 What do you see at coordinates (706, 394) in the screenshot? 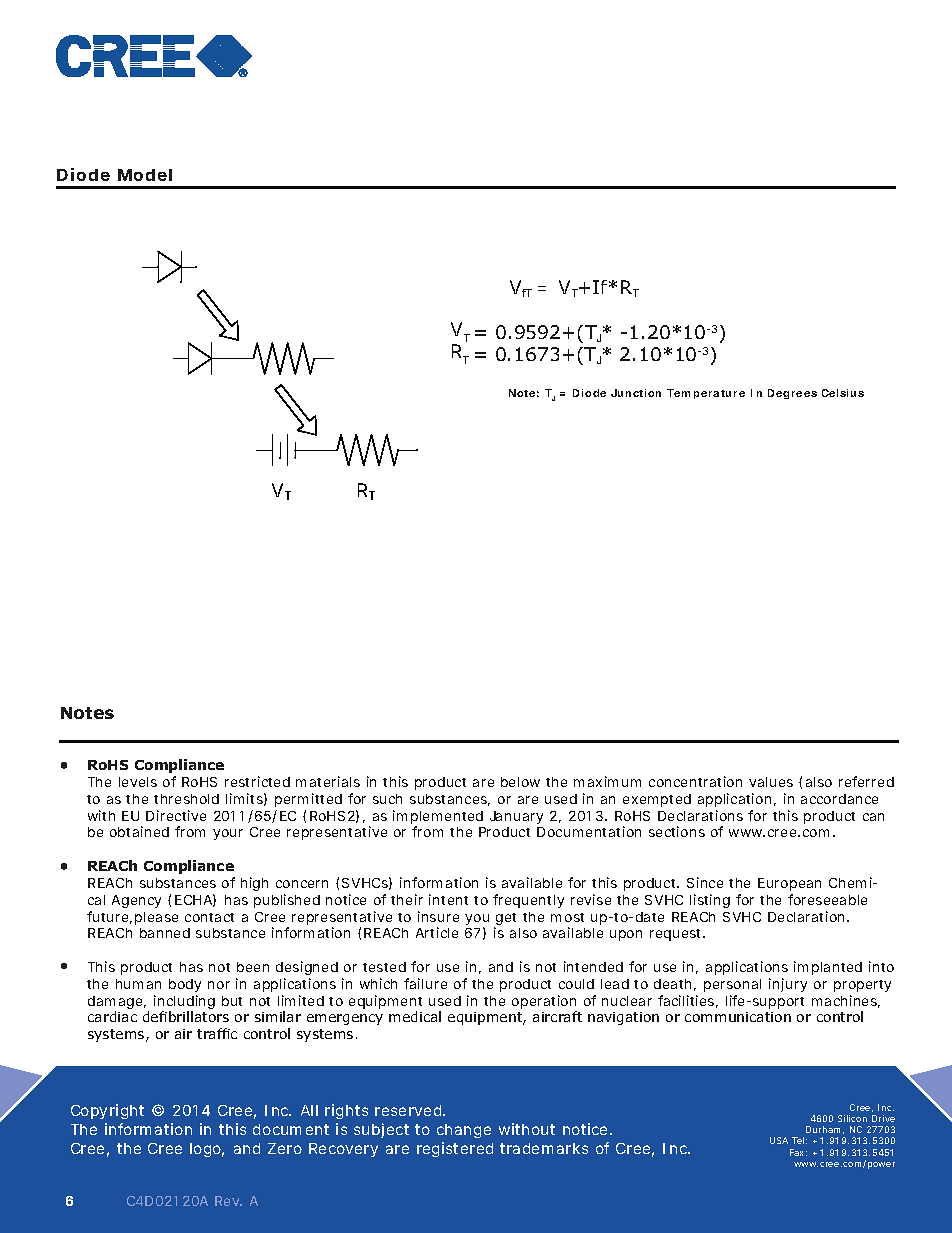
I see `Temperature` at bounding box center [706, 394].
